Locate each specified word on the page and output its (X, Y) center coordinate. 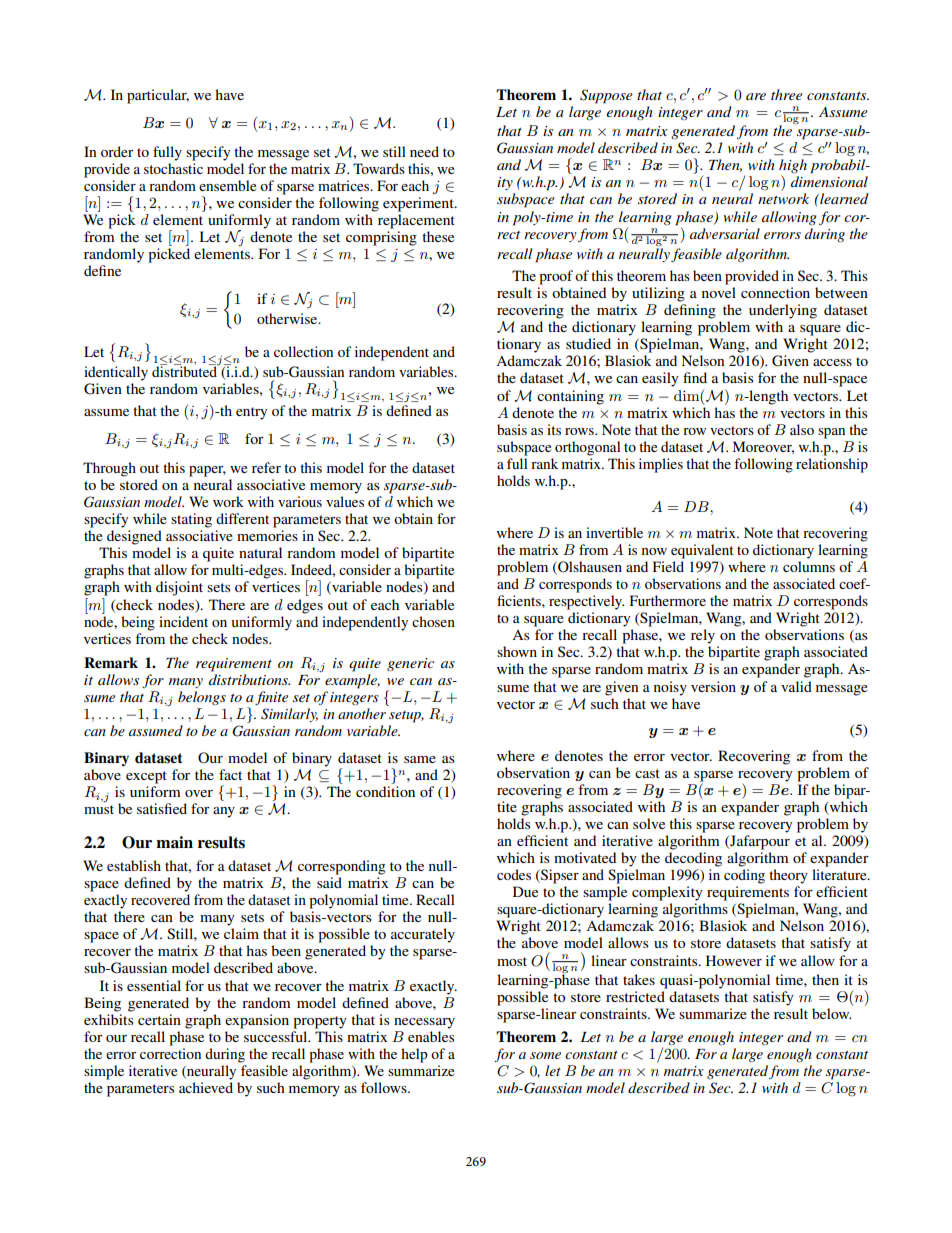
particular (158, 96)
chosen (433, 621)
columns (809, 566)
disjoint (179, 588)
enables (431, 1036)
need (424, 151)
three (787, 94)
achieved (206, 1087)
